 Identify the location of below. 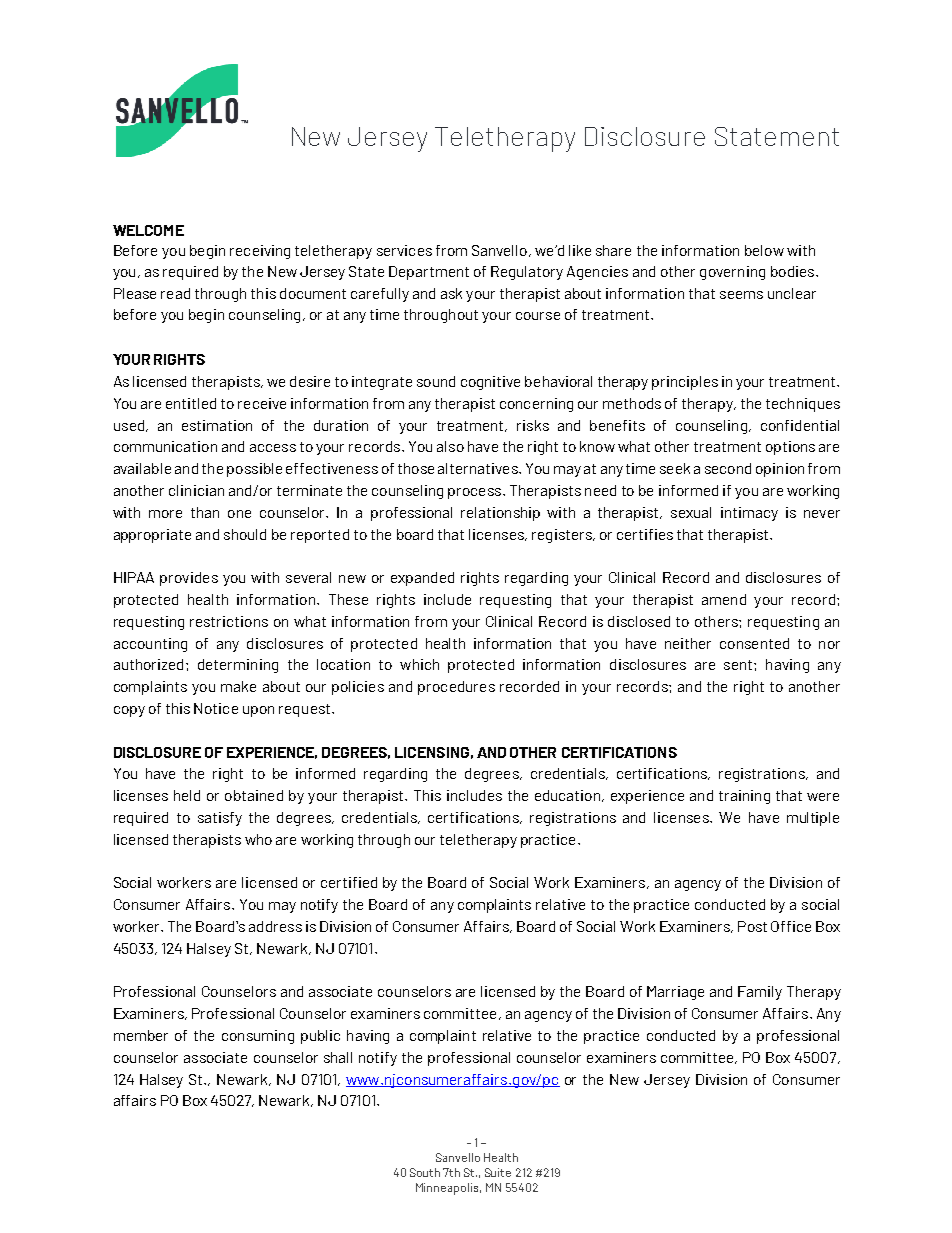
(764, 250).
